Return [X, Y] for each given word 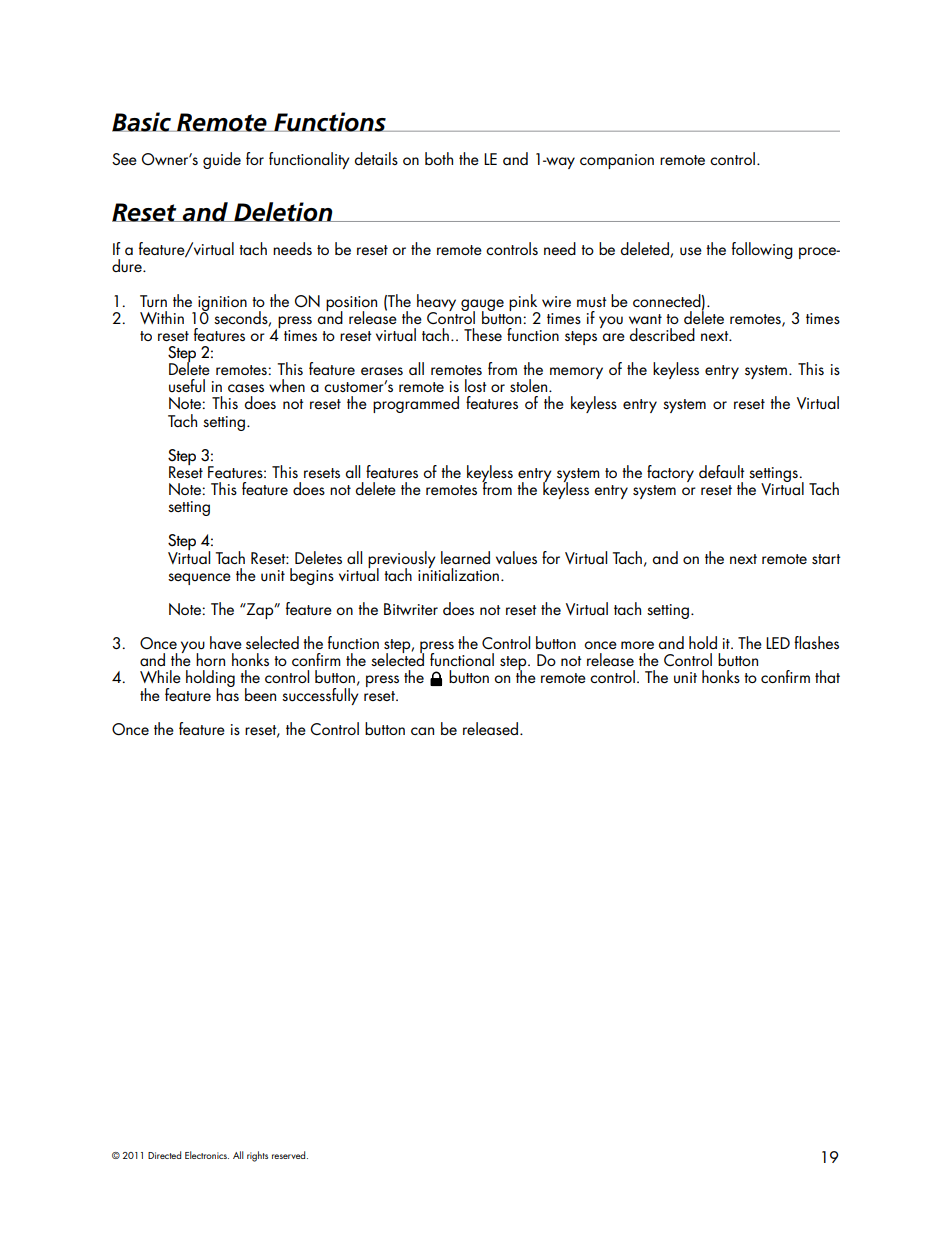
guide [222, 160]
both [439, 158]
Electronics [207, 1155]
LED [778, 643]
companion [617, 161]
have [226, 642]
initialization [458, 573]
